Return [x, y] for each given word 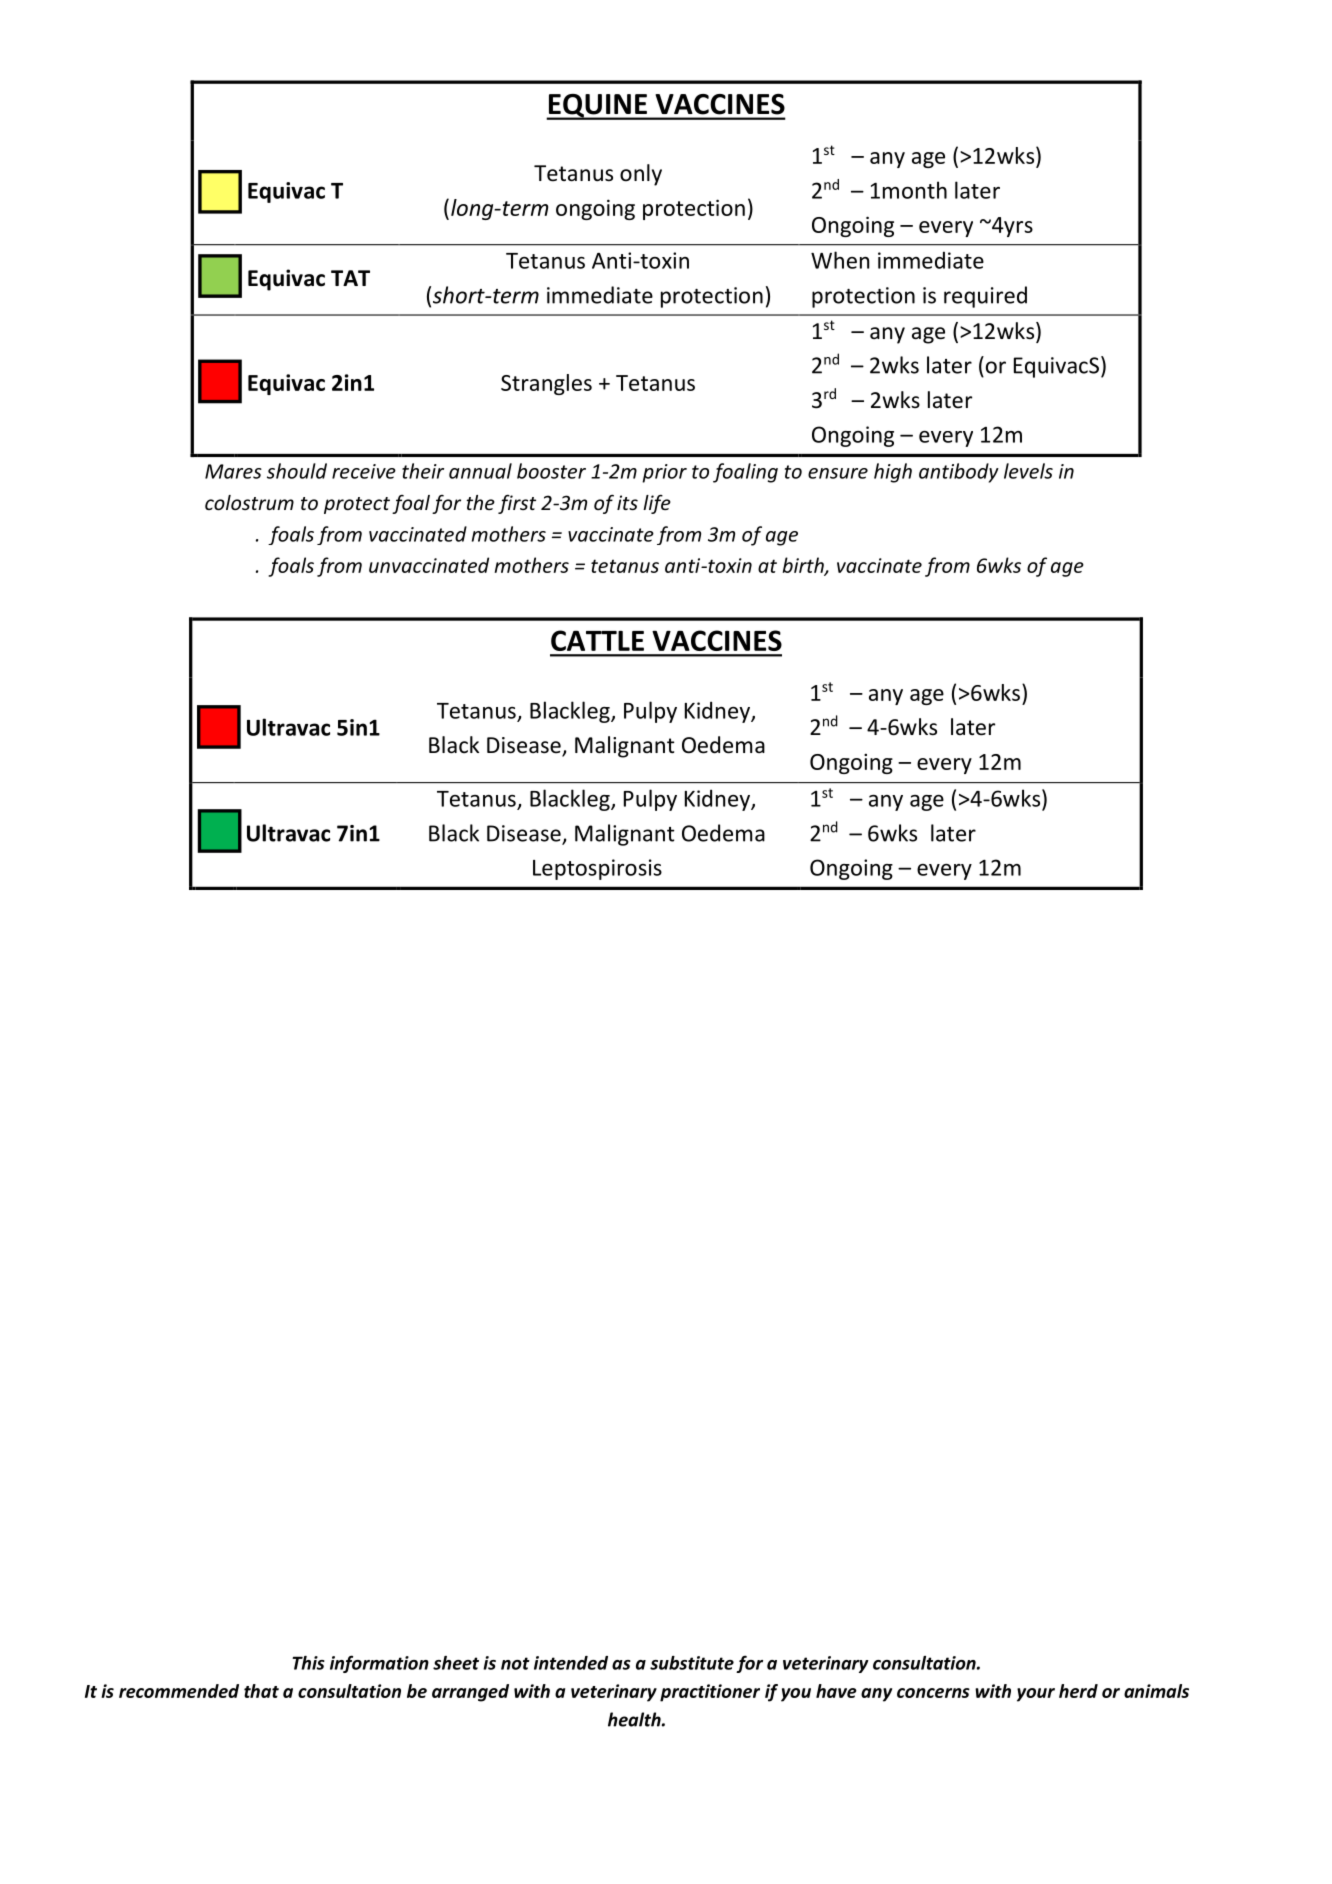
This [308, 1663]
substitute [692, 1663]
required [985, 297]
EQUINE [597, 107]
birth [804, 566]
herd [1078, 1691]
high [893, 473]
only [641, 175]
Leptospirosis [597, 869]
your [1036, 1695]
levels [1028, 471]
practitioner [710, 1693]
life [657, 504]
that [261, 1691]
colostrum [249, 502]
